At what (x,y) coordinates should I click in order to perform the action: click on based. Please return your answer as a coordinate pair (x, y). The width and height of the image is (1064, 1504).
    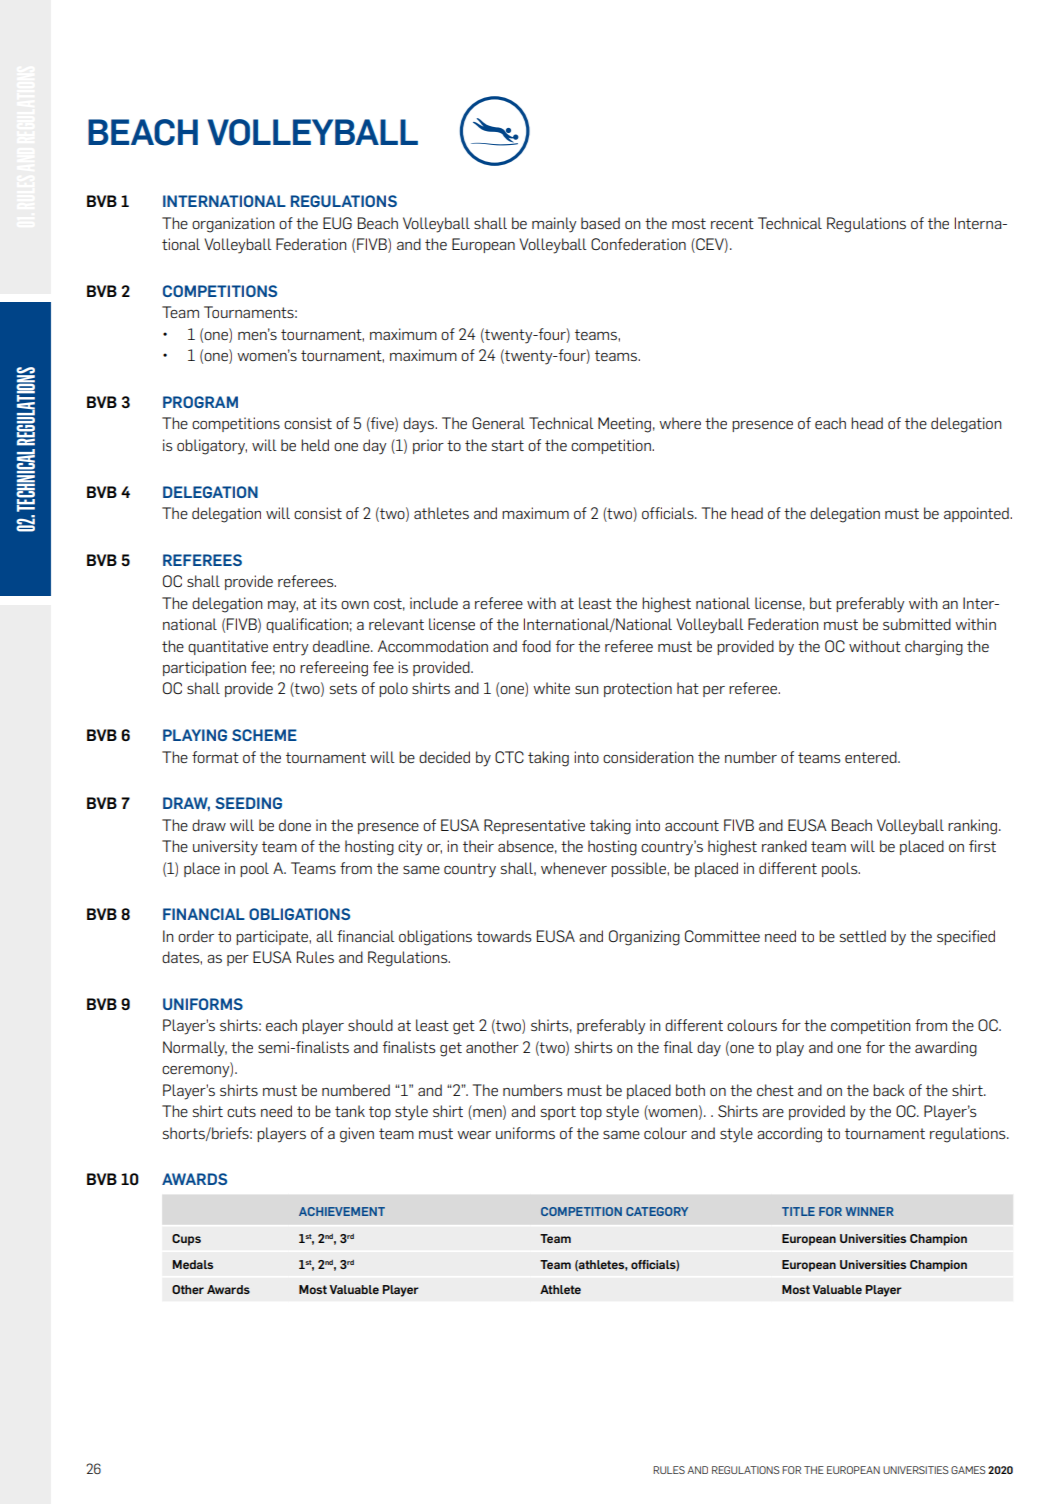
    Looking at the image, I should click on (600, 223).
